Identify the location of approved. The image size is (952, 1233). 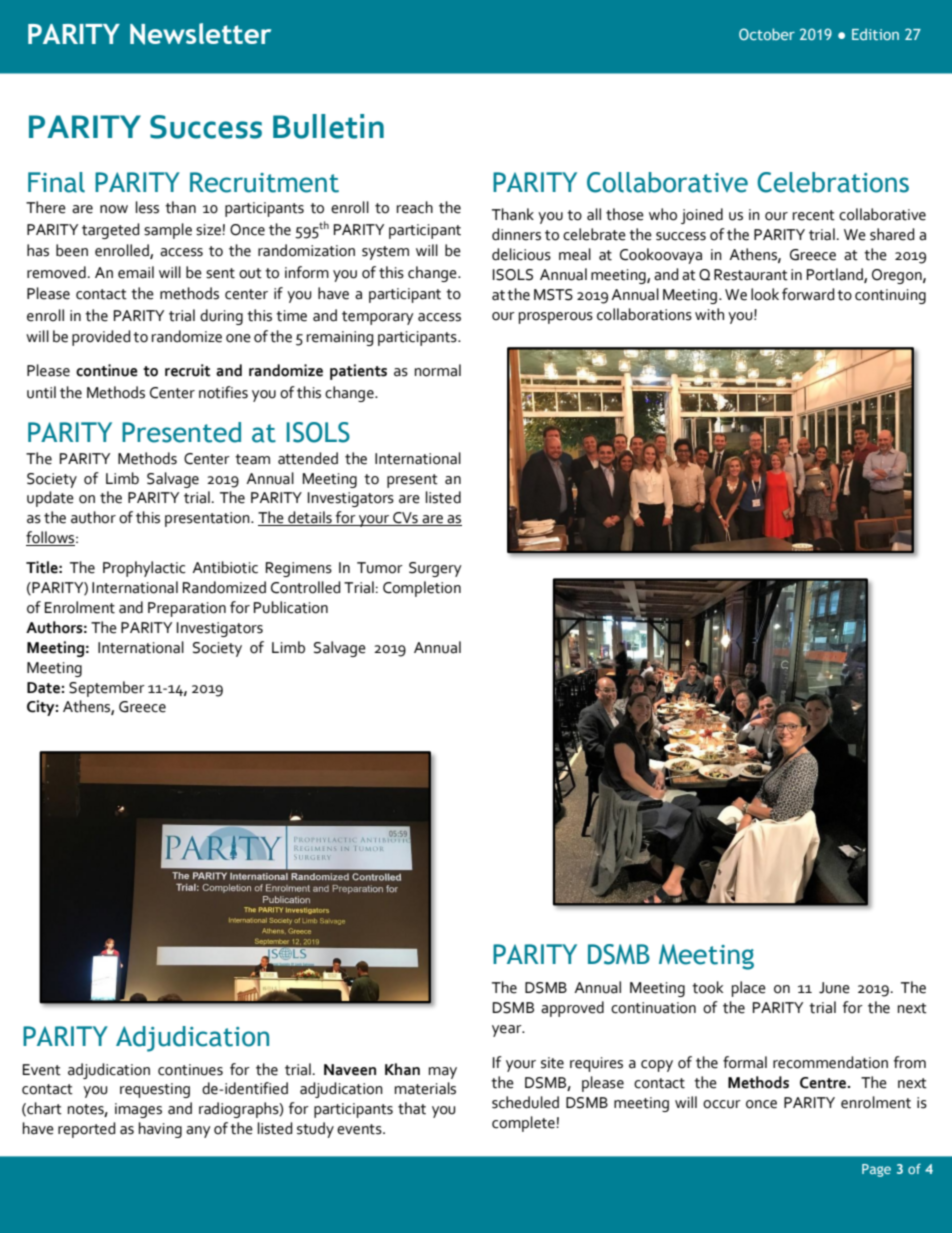
(572, 1009).
